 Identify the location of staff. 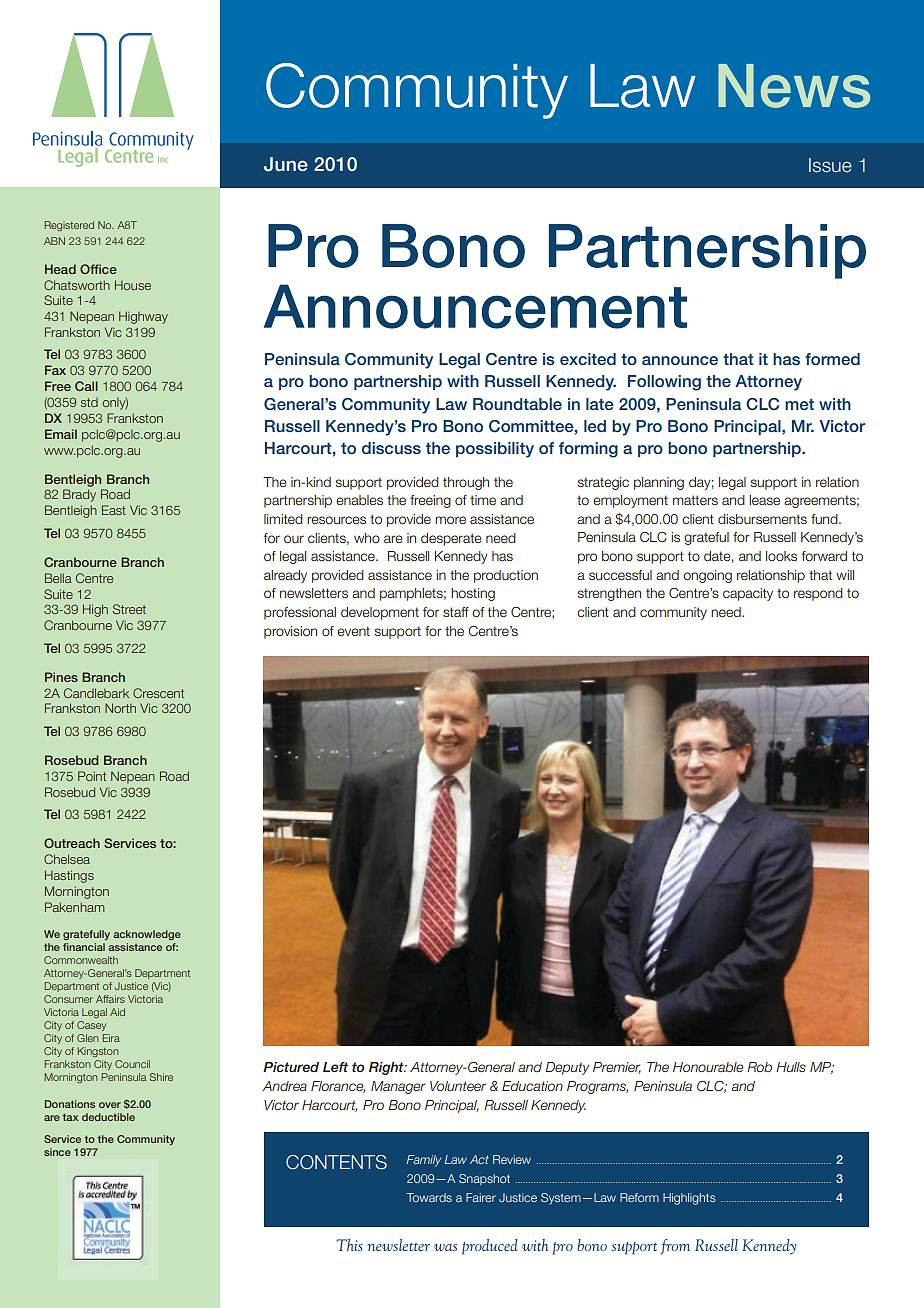
(456, 612).
